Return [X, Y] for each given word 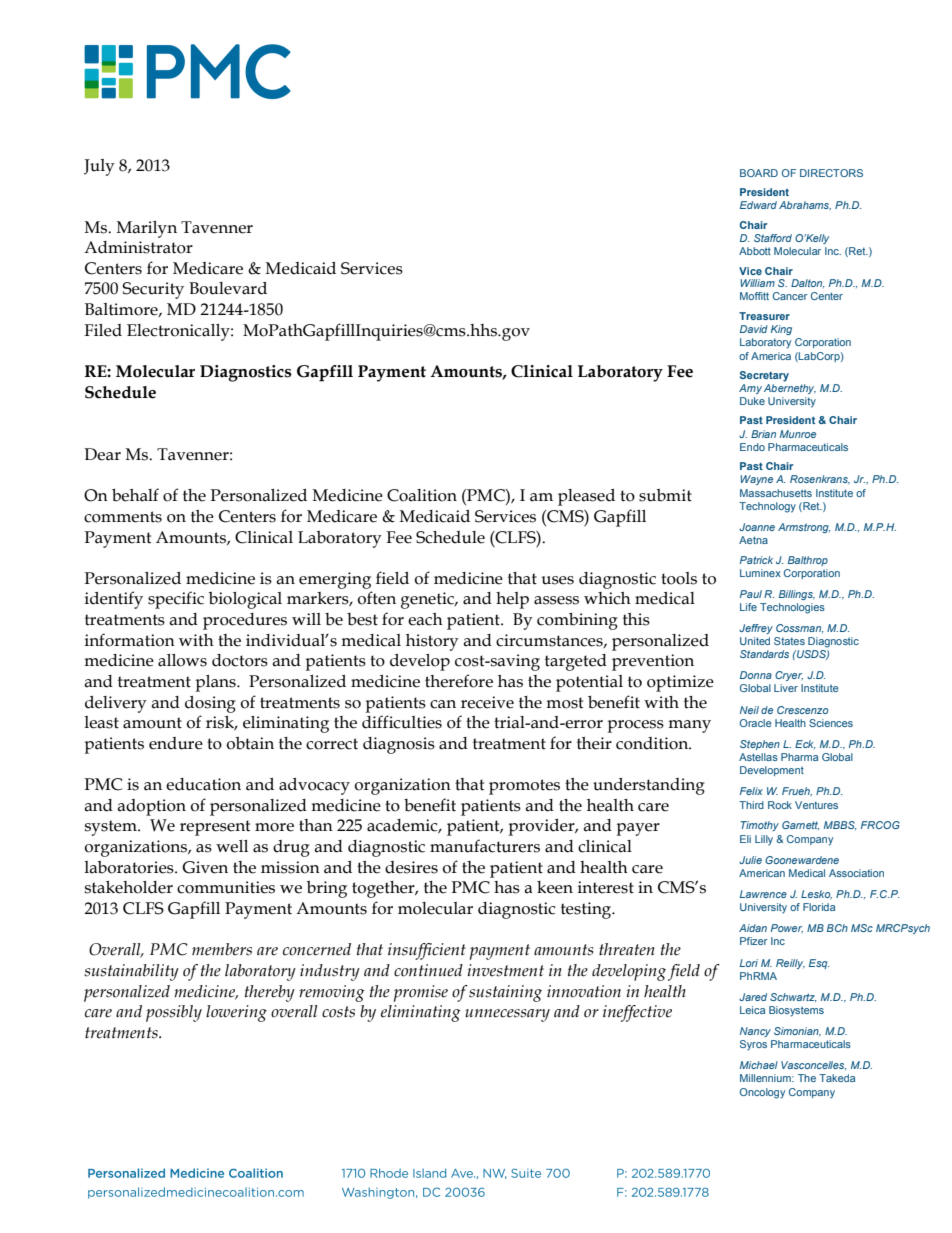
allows [182, 660]
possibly [174, 1013]
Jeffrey [756, 629]
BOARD [759, 173]
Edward [758, 205]
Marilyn [147, 229]
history [432, 642]
